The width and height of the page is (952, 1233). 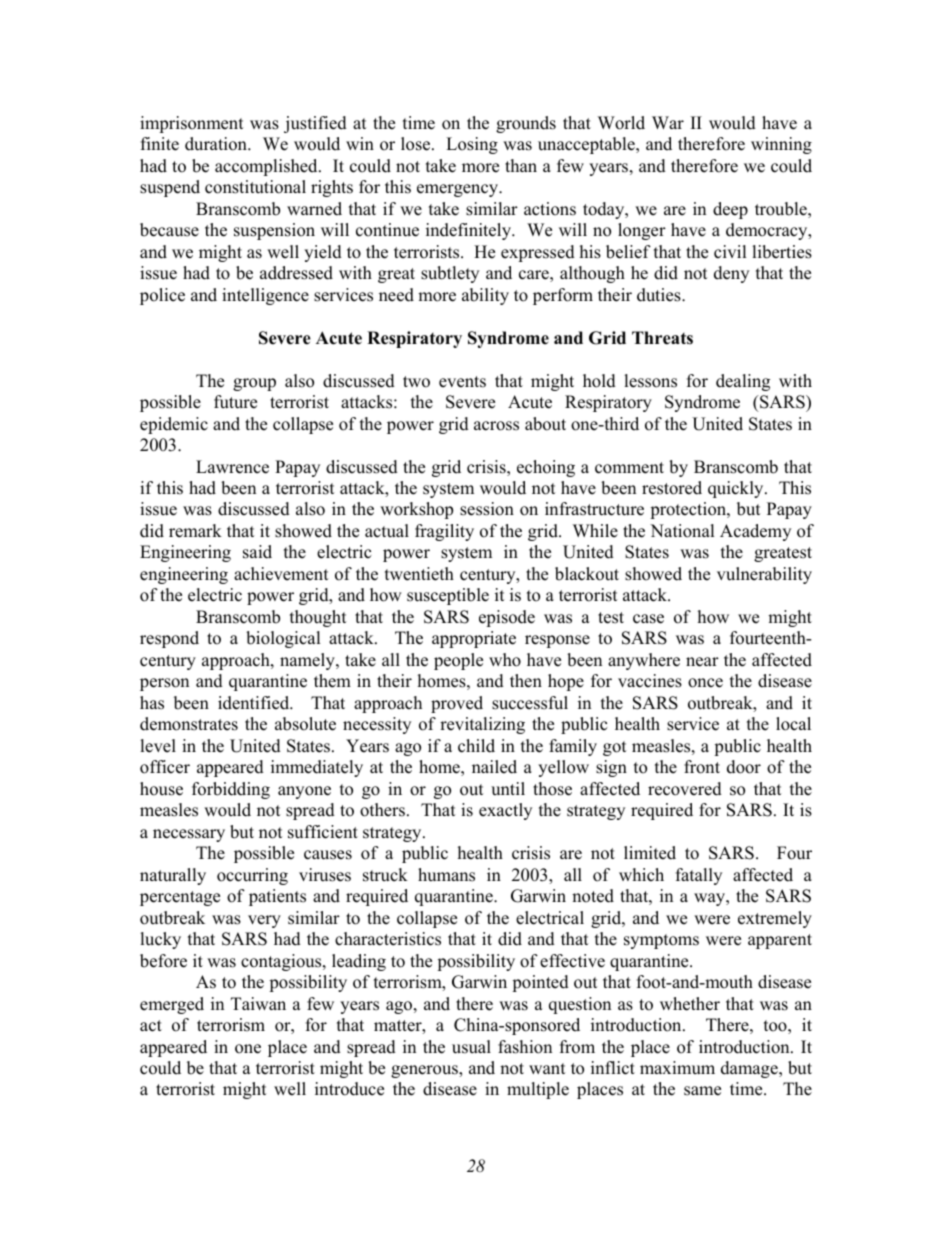 I want to click on Taiwan, so click(x=258, y=1003).
